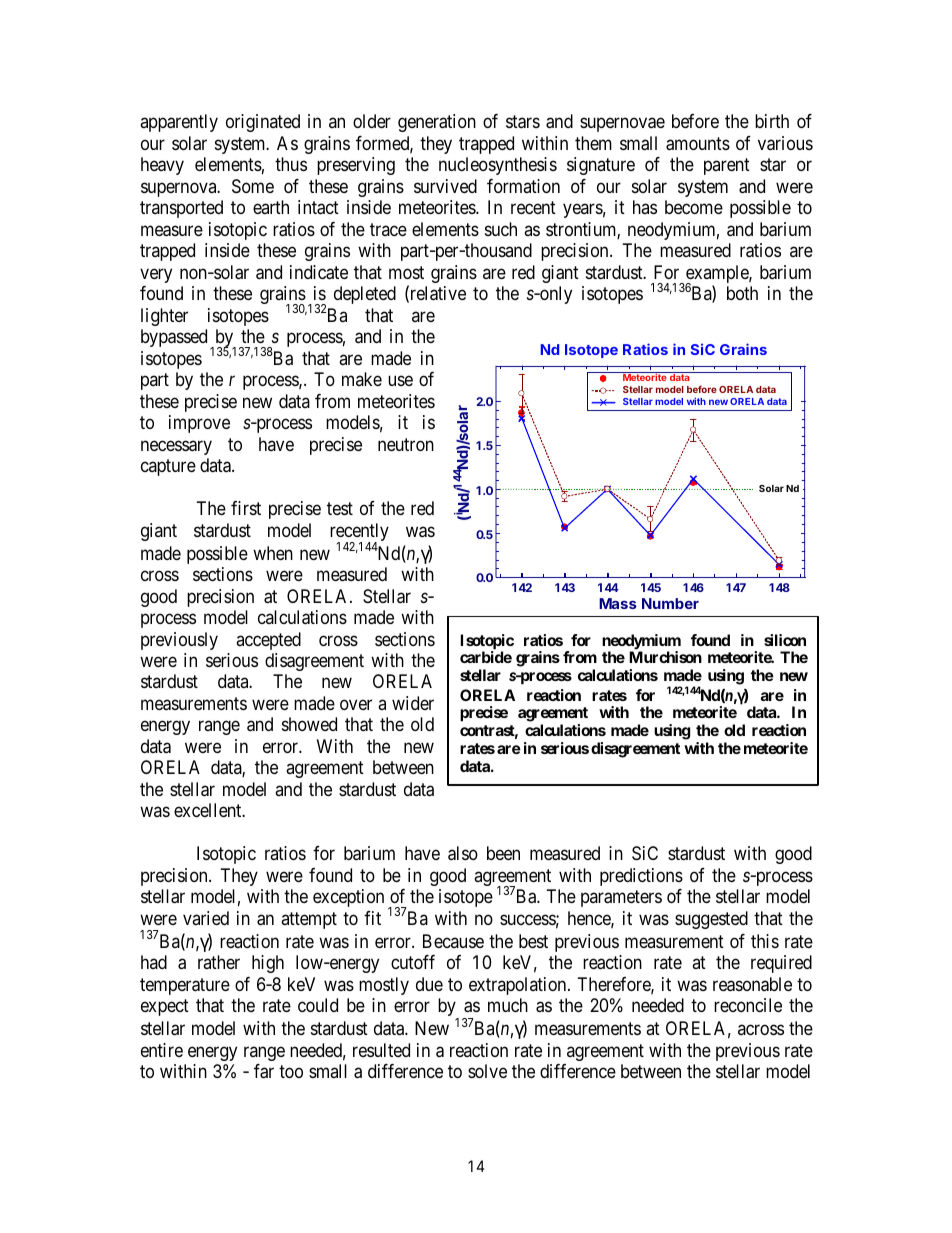 This document has width=952, height=1233. Describe the element at coordinates (362, 379) in the document. I see `make` at that location.
